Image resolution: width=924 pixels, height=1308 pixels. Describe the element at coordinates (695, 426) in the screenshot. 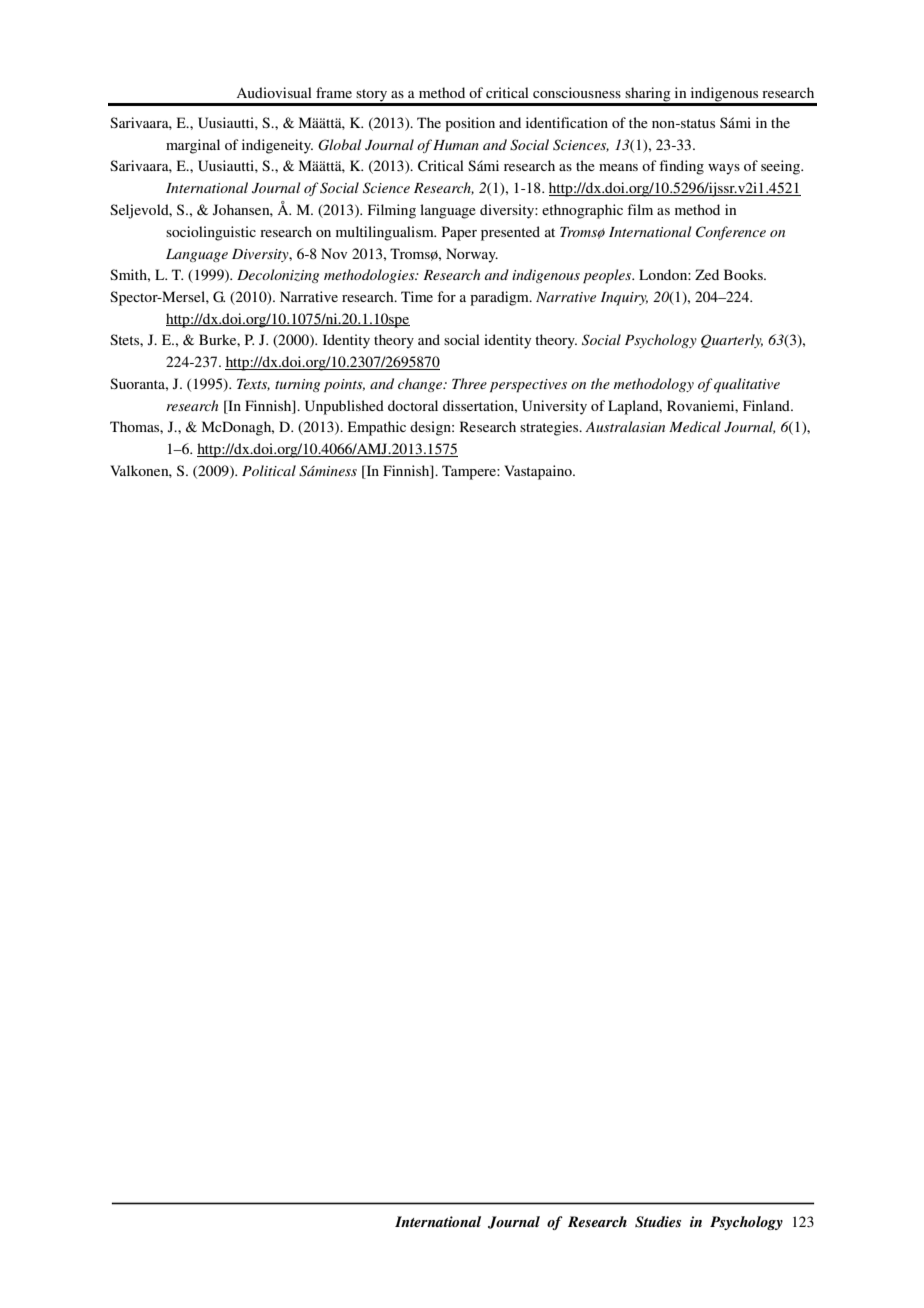

I see `Medical` at that location.
